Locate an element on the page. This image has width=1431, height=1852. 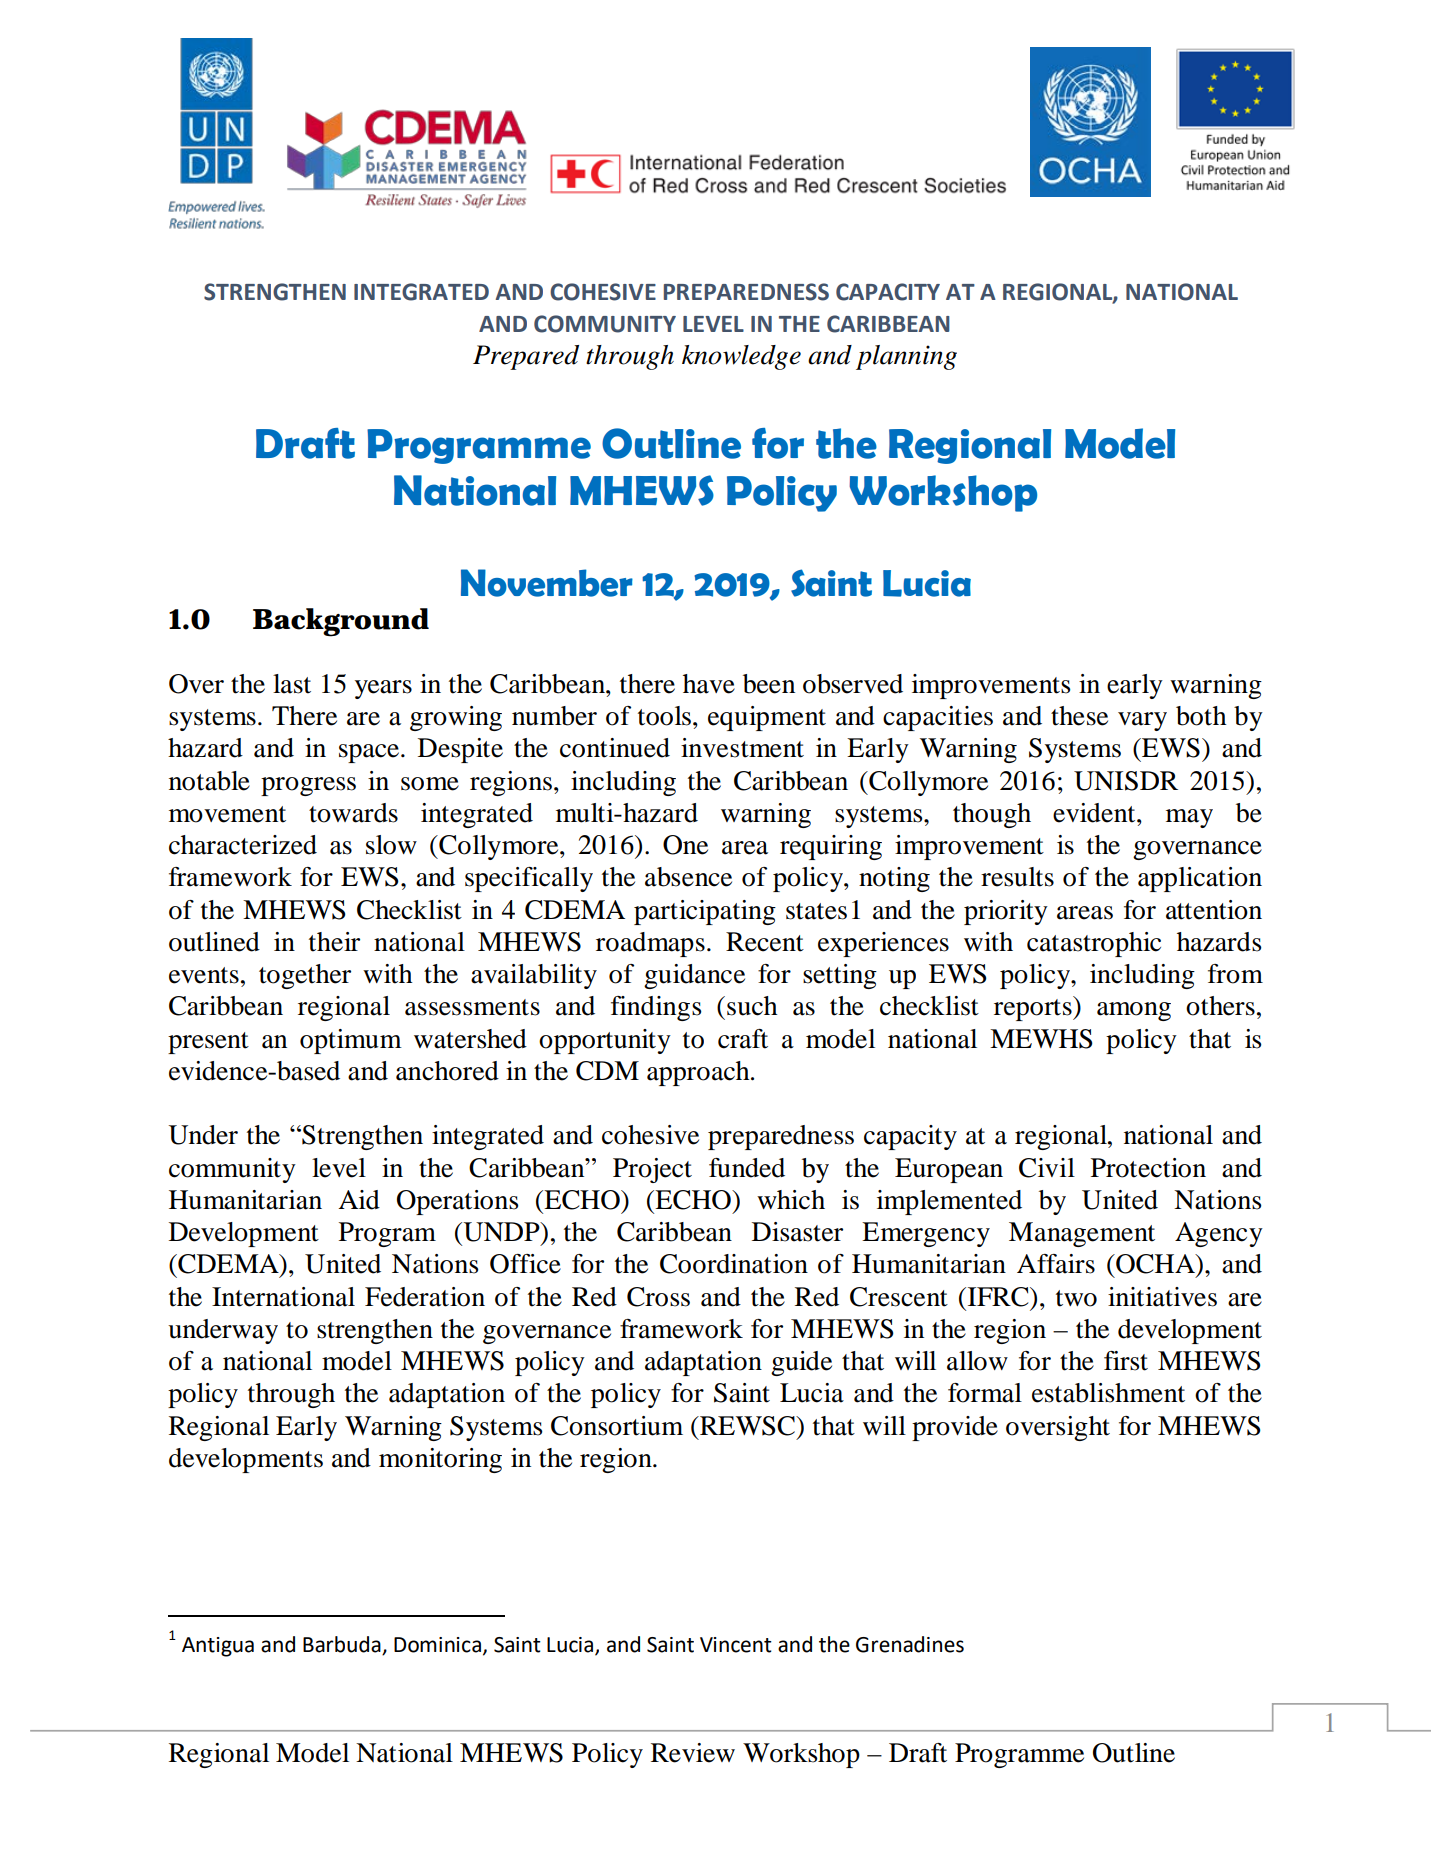
among is located at coordinates (1134, 1011).
